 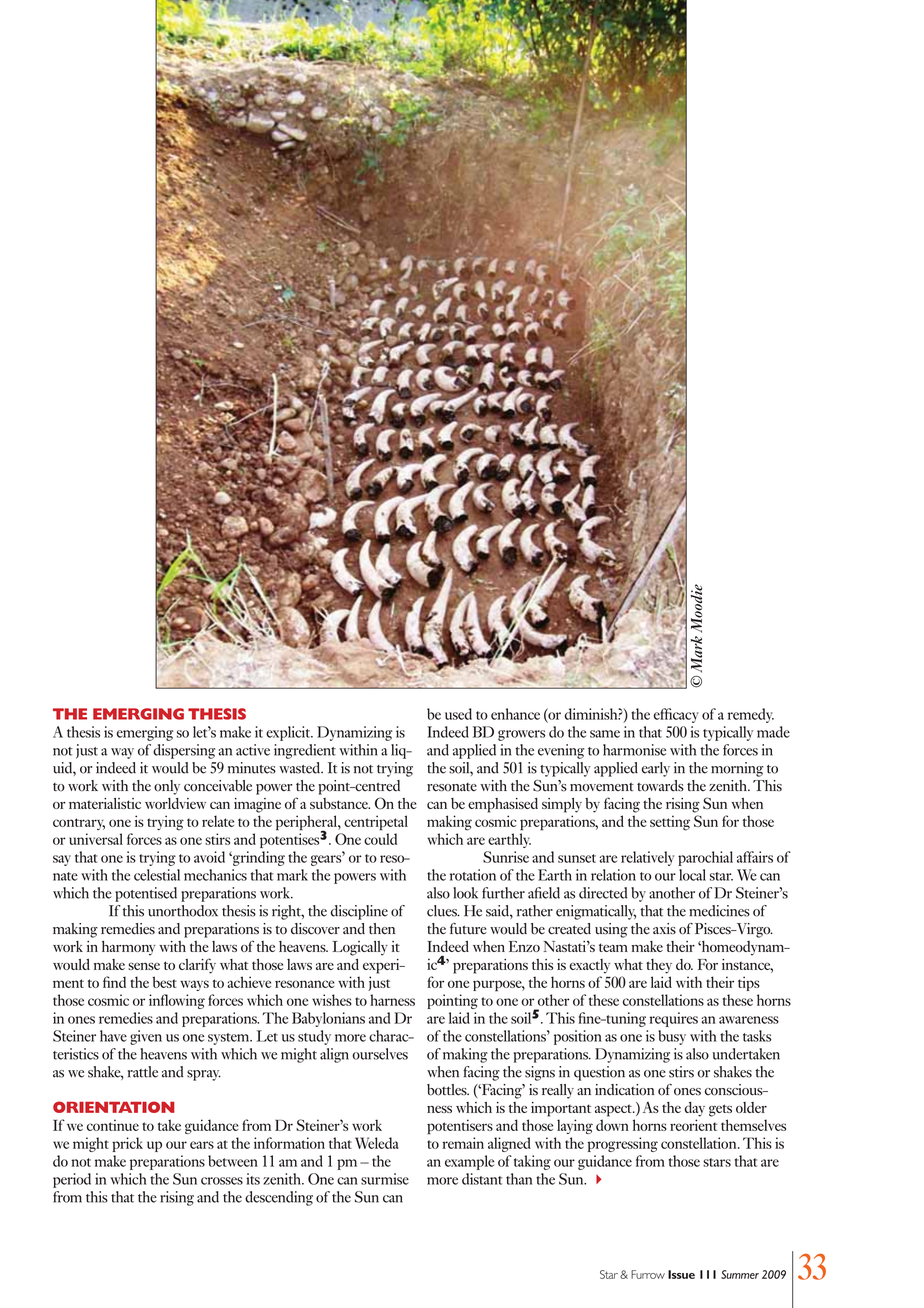 I want to click on surmise, so click(x=385, y=1179).
